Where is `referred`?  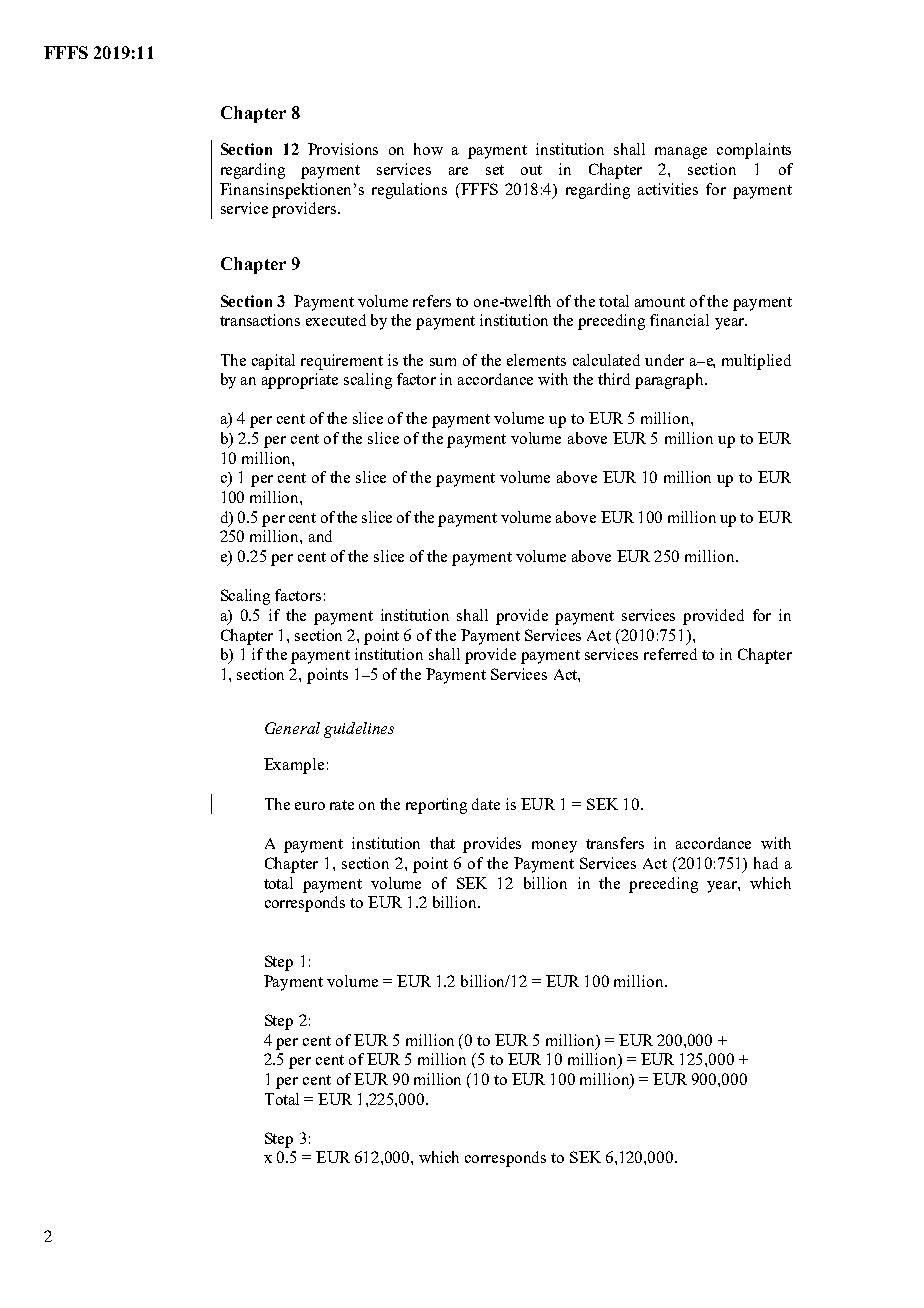 referred is located at coordinates (670, 654).
